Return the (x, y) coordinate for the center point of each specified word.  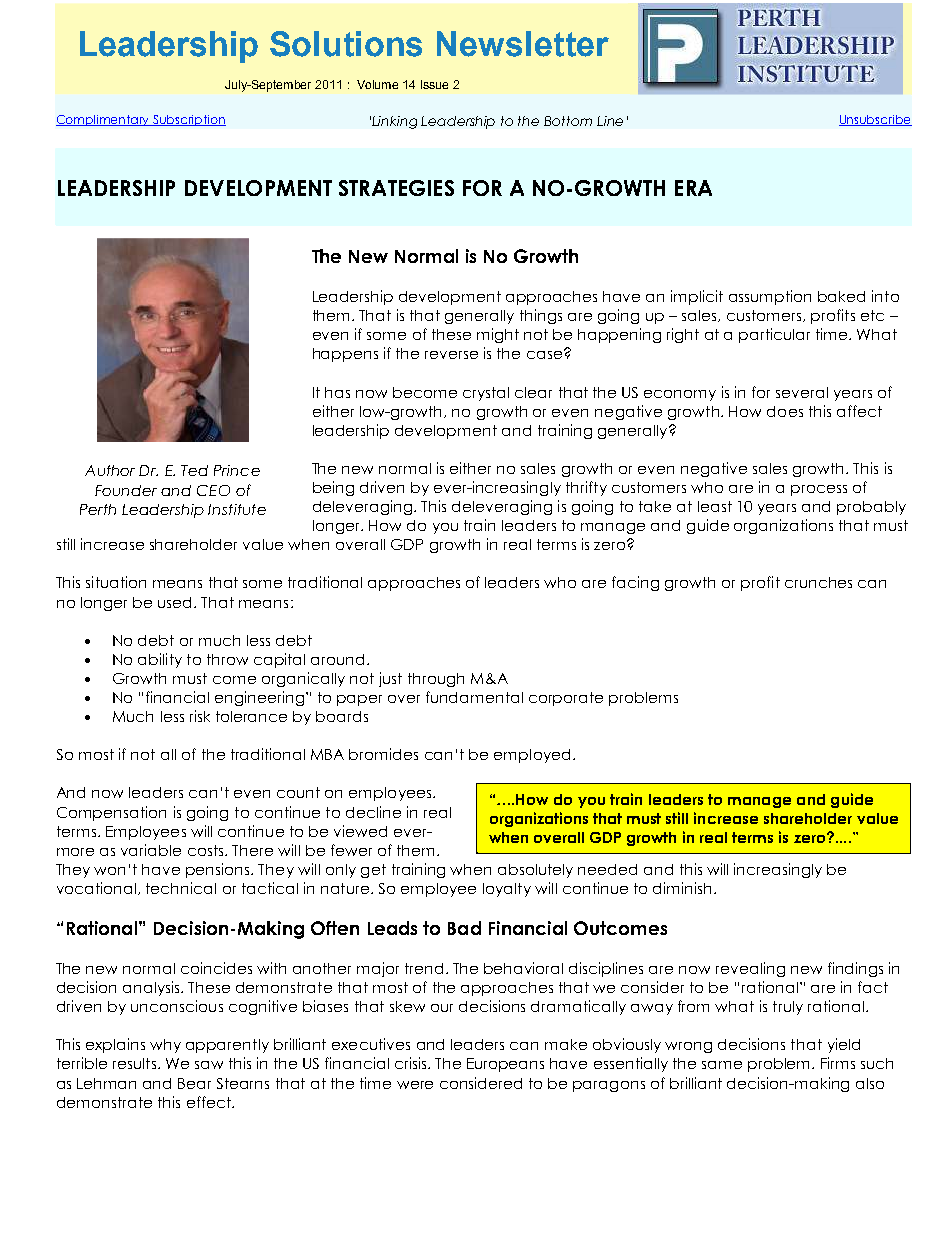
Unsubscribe (875, 120)
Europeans (505, 1065)
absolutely (535, 871)
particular (774, 335)
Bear (194, 1083)
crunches (818, 582)
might (498, 335)
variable (151, 850)
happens (345, 355)
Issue (434, 84)
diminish (682, 888)
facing (635, 583)
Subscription (188, 120)
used (176, 602)
